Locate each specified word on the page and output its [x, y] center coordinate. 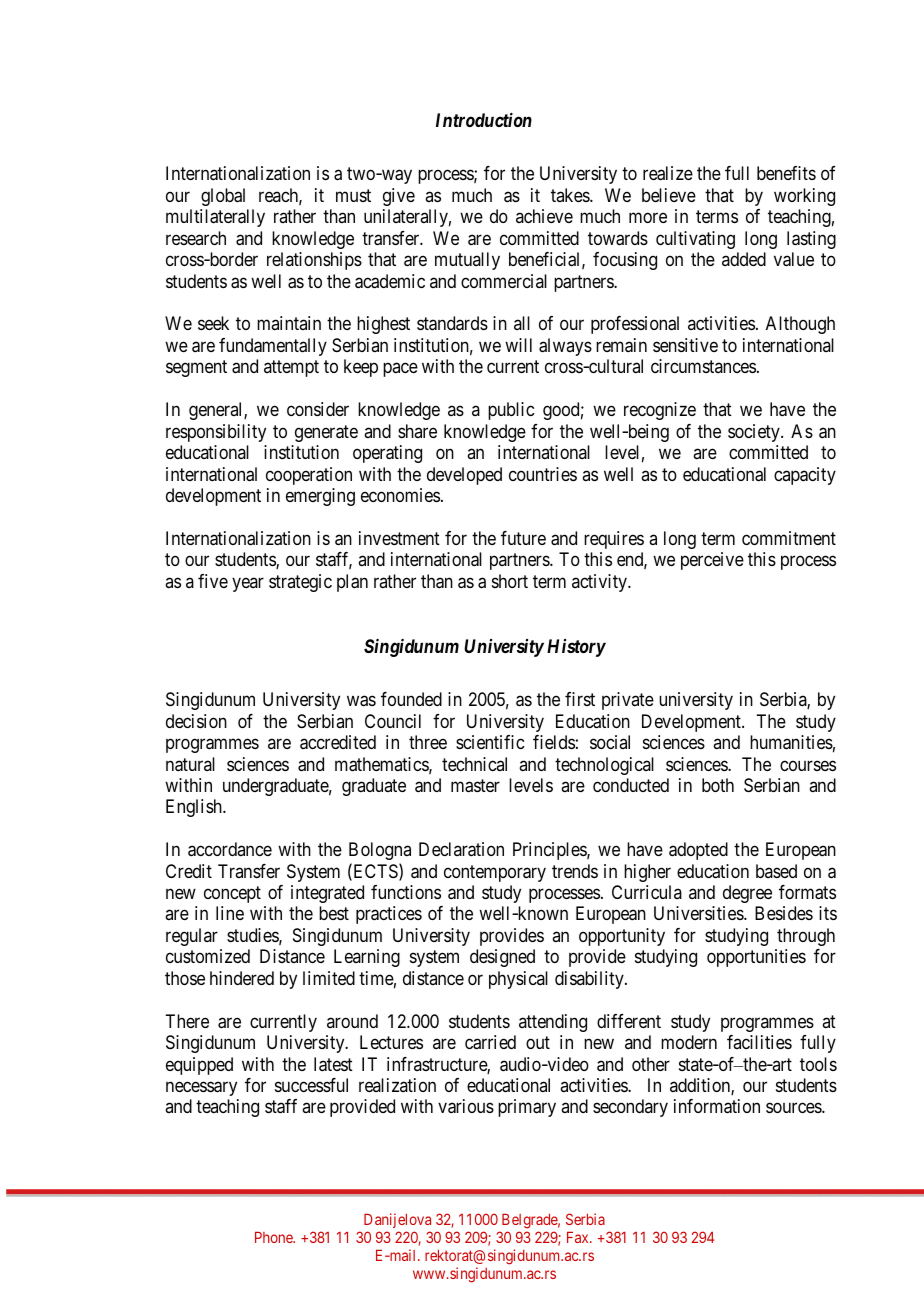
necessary [201, 1088]
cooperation [309, 476]
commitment [789, 538]
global [223, 197]
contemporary [495, 873]
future [523, 538]
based [776, 871]
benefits [786, 173]
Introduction [484, 120]
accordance [230, 849]
